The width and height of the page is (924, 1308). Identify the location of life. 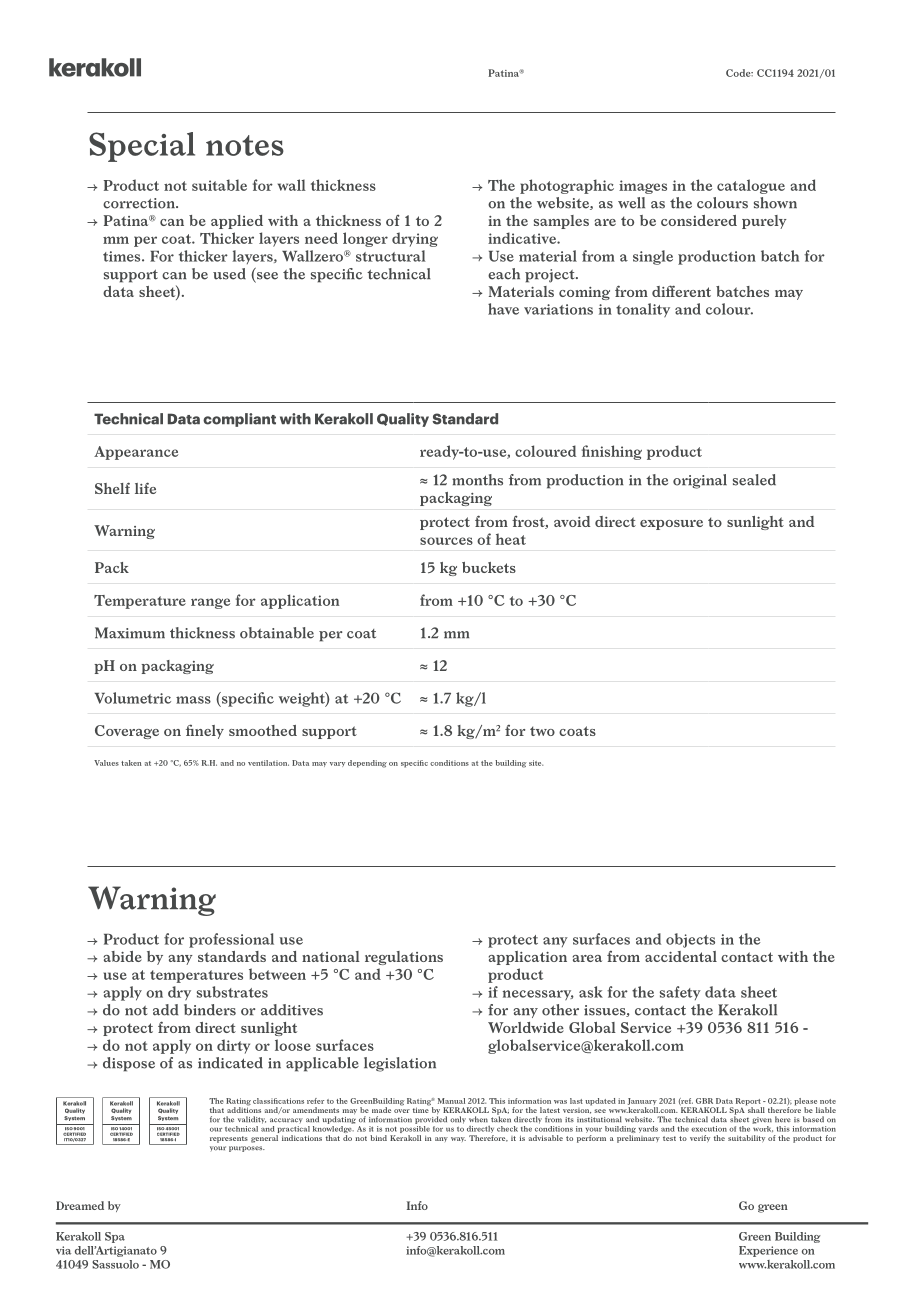
(145, 488).
